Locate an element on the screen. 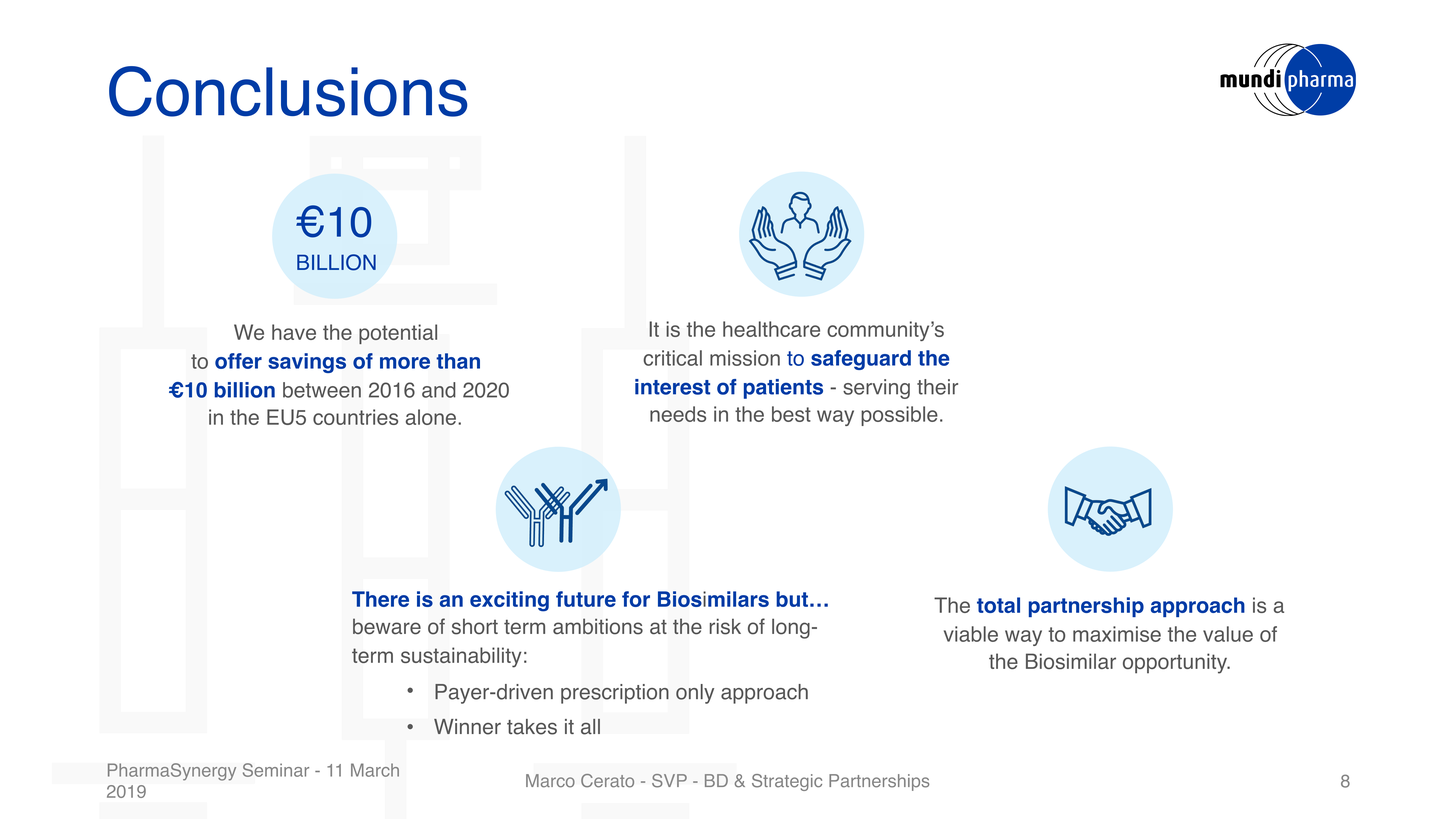  possible is located at coordinates (899, 416).
